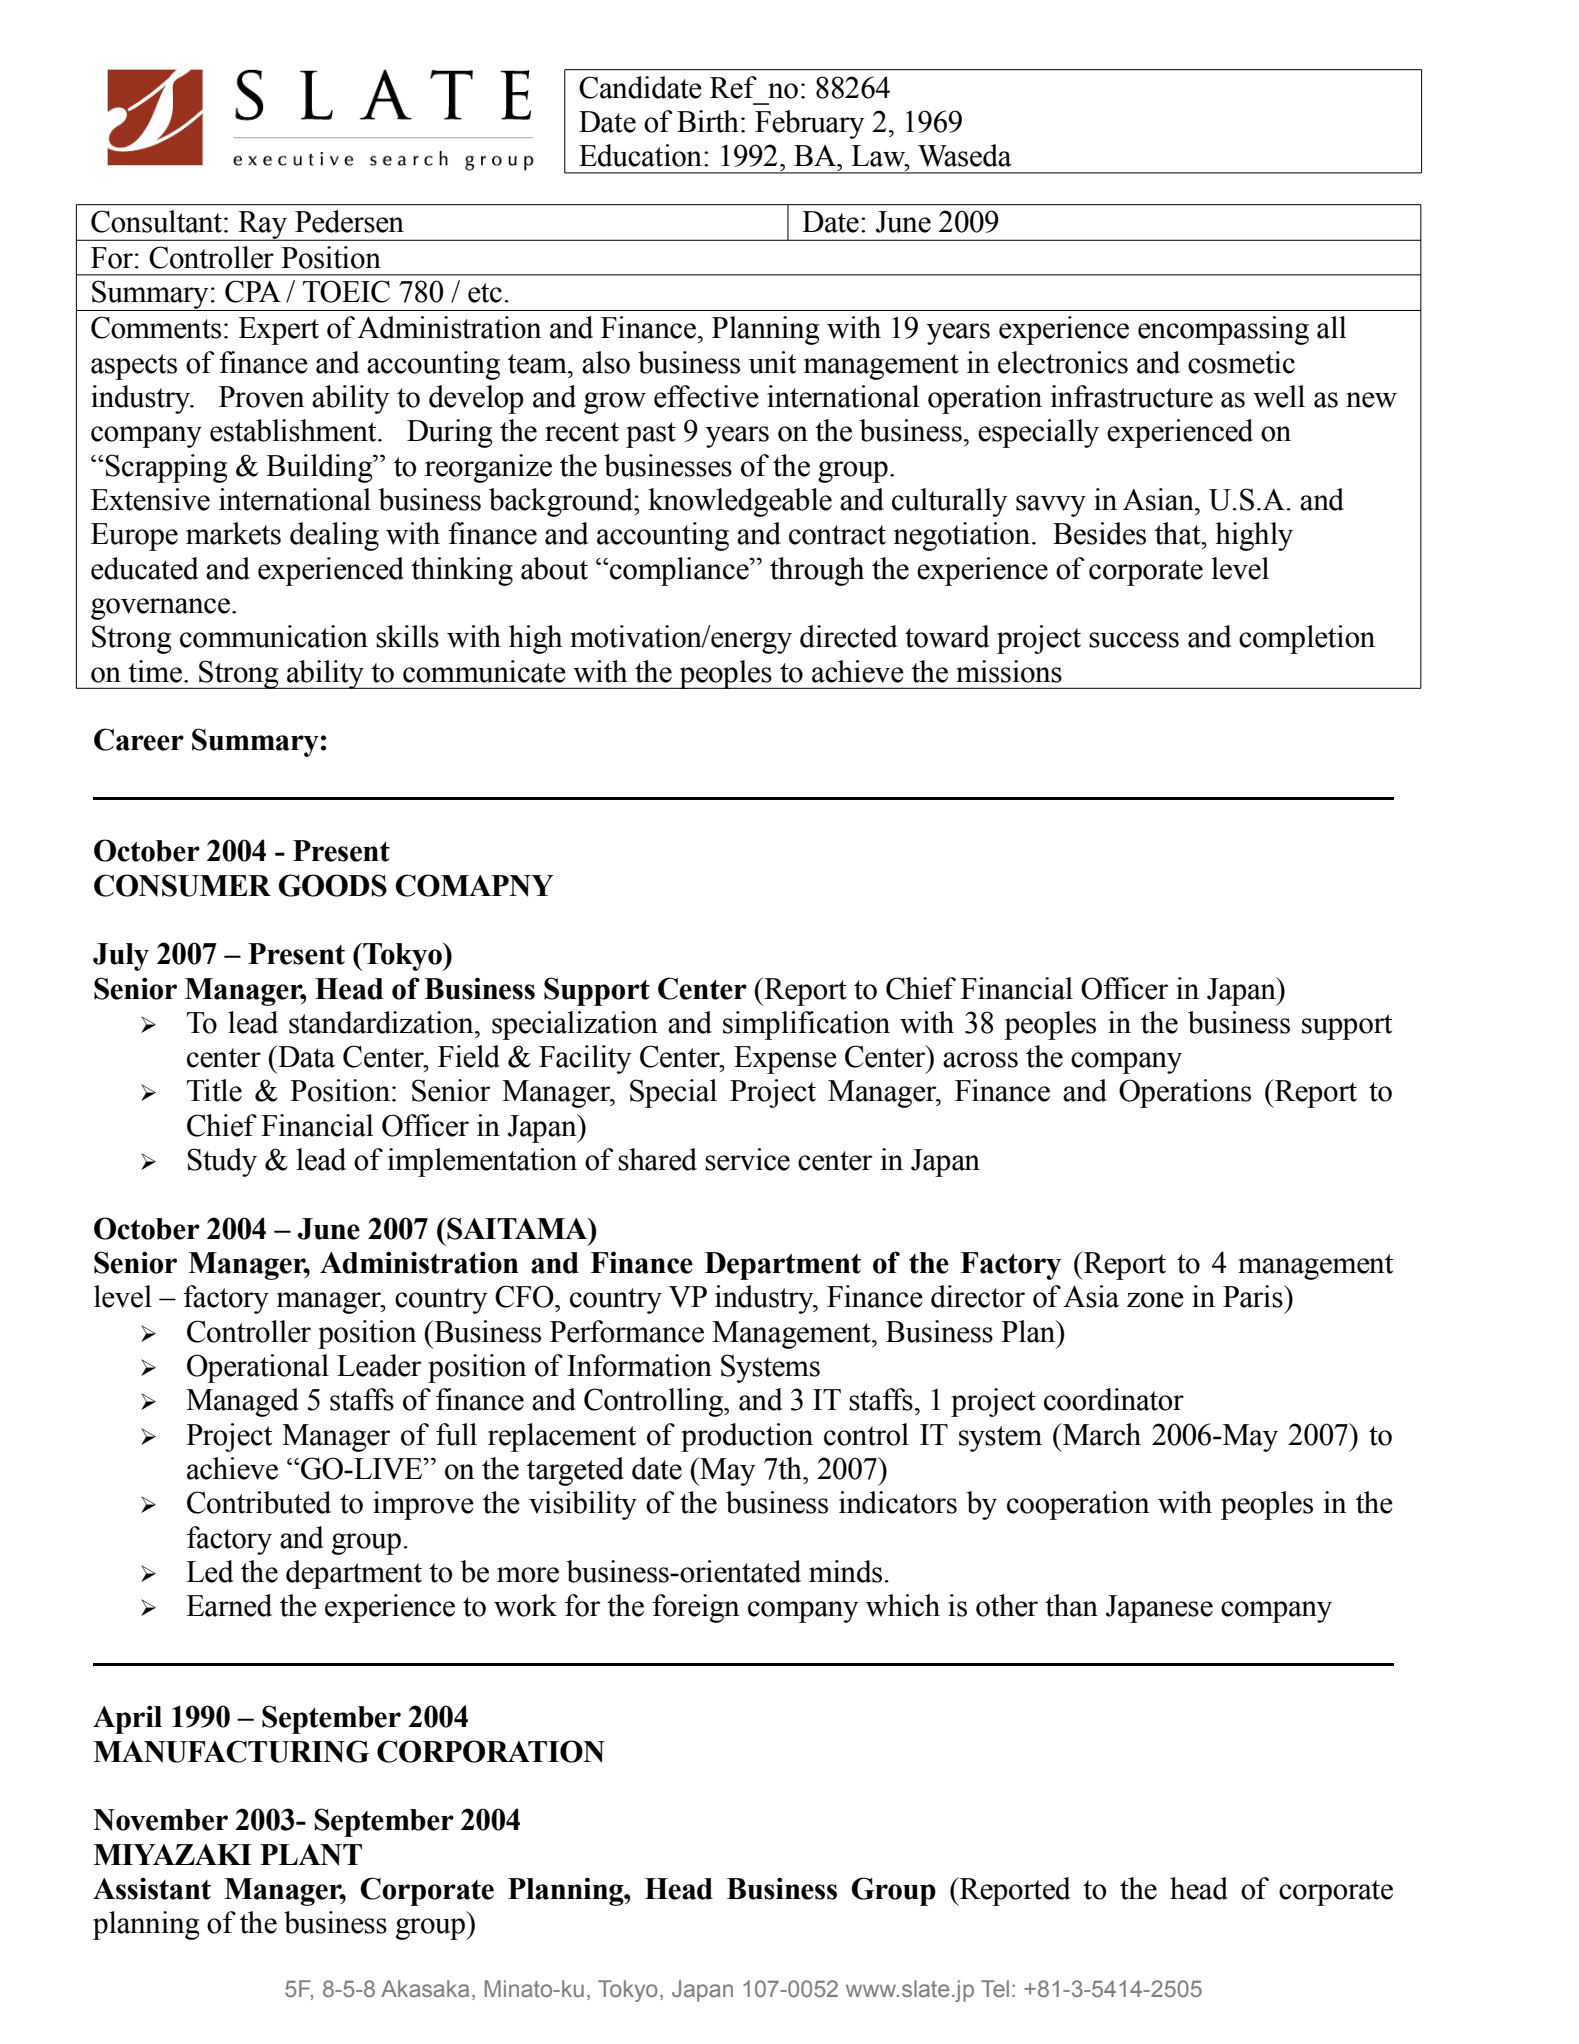 The image size is (1579, 2044). I want to click on production, so click(747, 1437).
